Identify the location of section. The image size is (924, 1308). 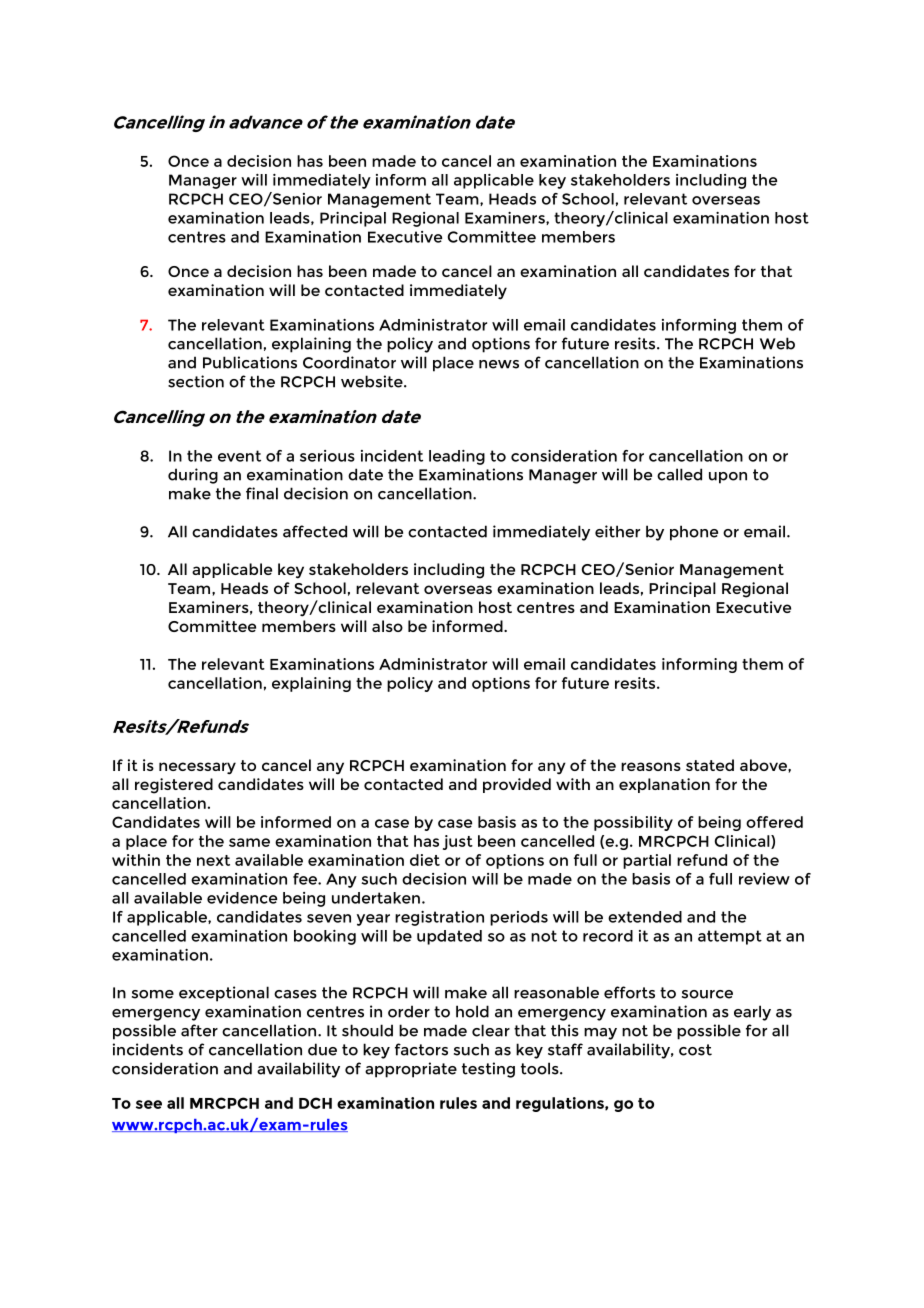
(196, 381).
